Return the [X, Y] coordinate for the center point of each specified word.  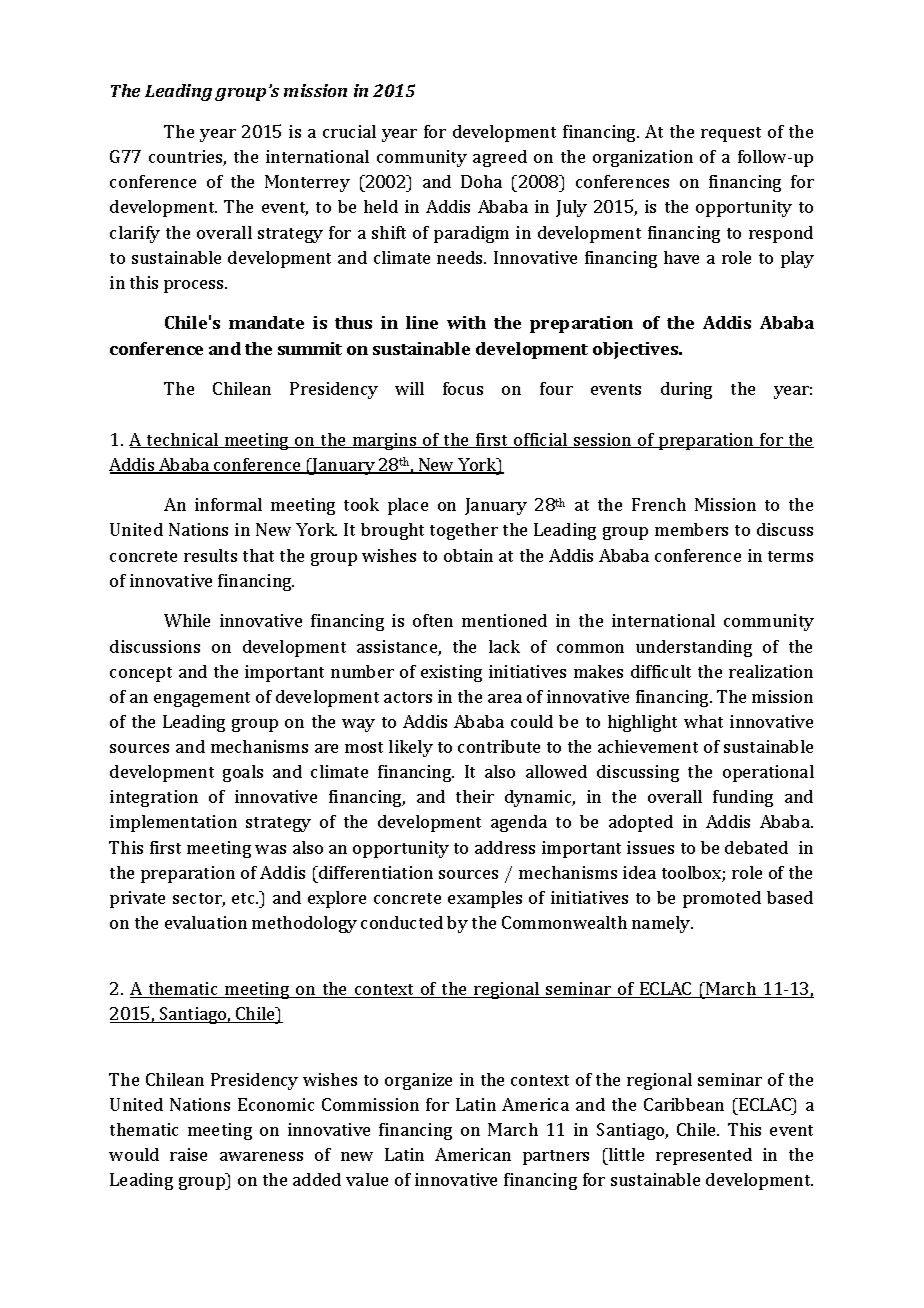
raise [188, 1154]
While [187, 620]
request [731, 134]
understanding [694, 648]
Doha [481, 181]
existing [451, 673]
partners [556, 1157]
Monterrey [307, 183]
